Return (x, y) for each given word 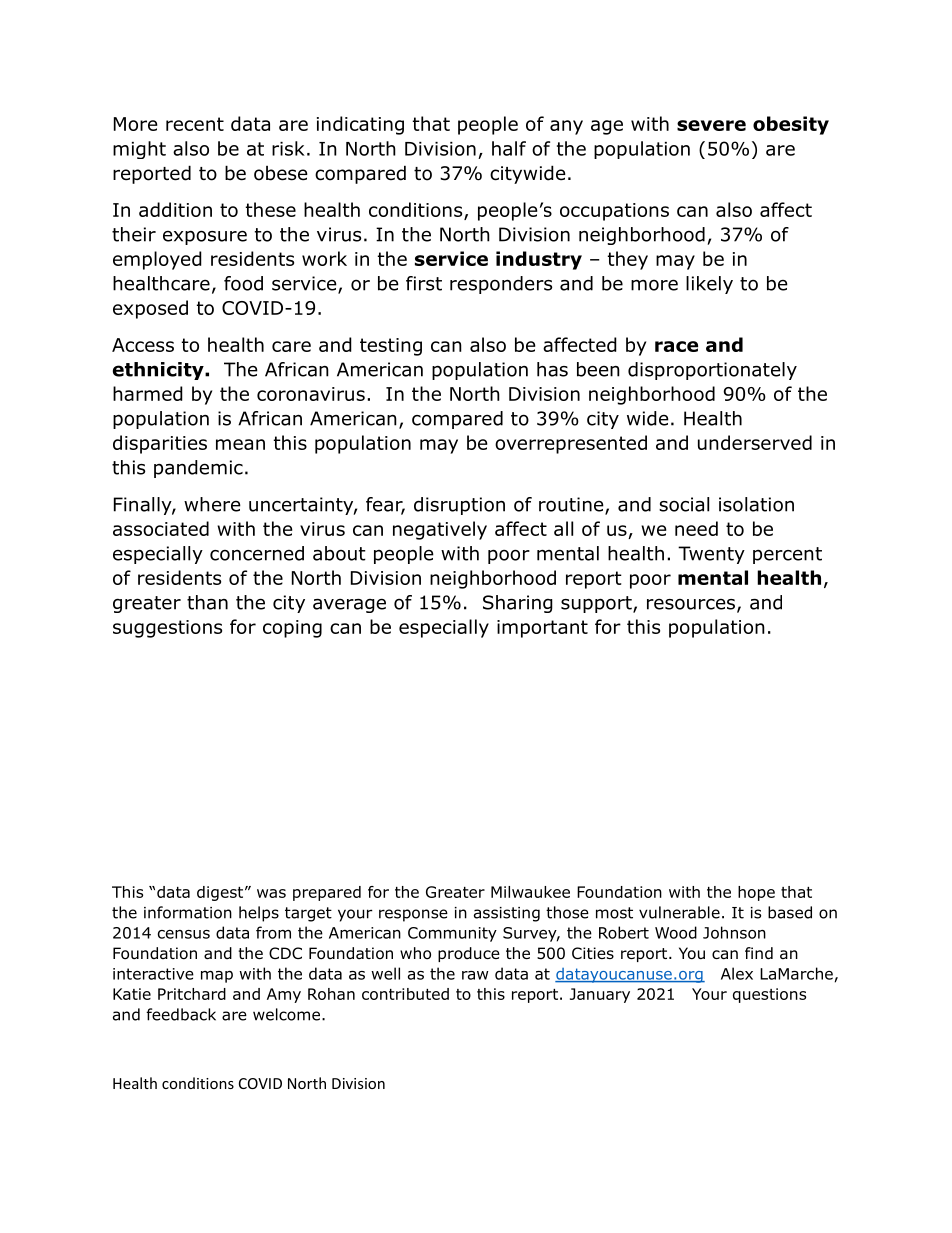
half (509, 148)
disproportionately (712, 371)
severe (711, 125)
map (217, 977)
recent (195, 124)
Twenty (711, 555)
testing (391, 347)
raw (475, 975)
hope (756, 893)
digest (221, 893)
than (207, 602)
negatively (440, 530)
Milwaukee (530, 892)
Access (143, 345)
